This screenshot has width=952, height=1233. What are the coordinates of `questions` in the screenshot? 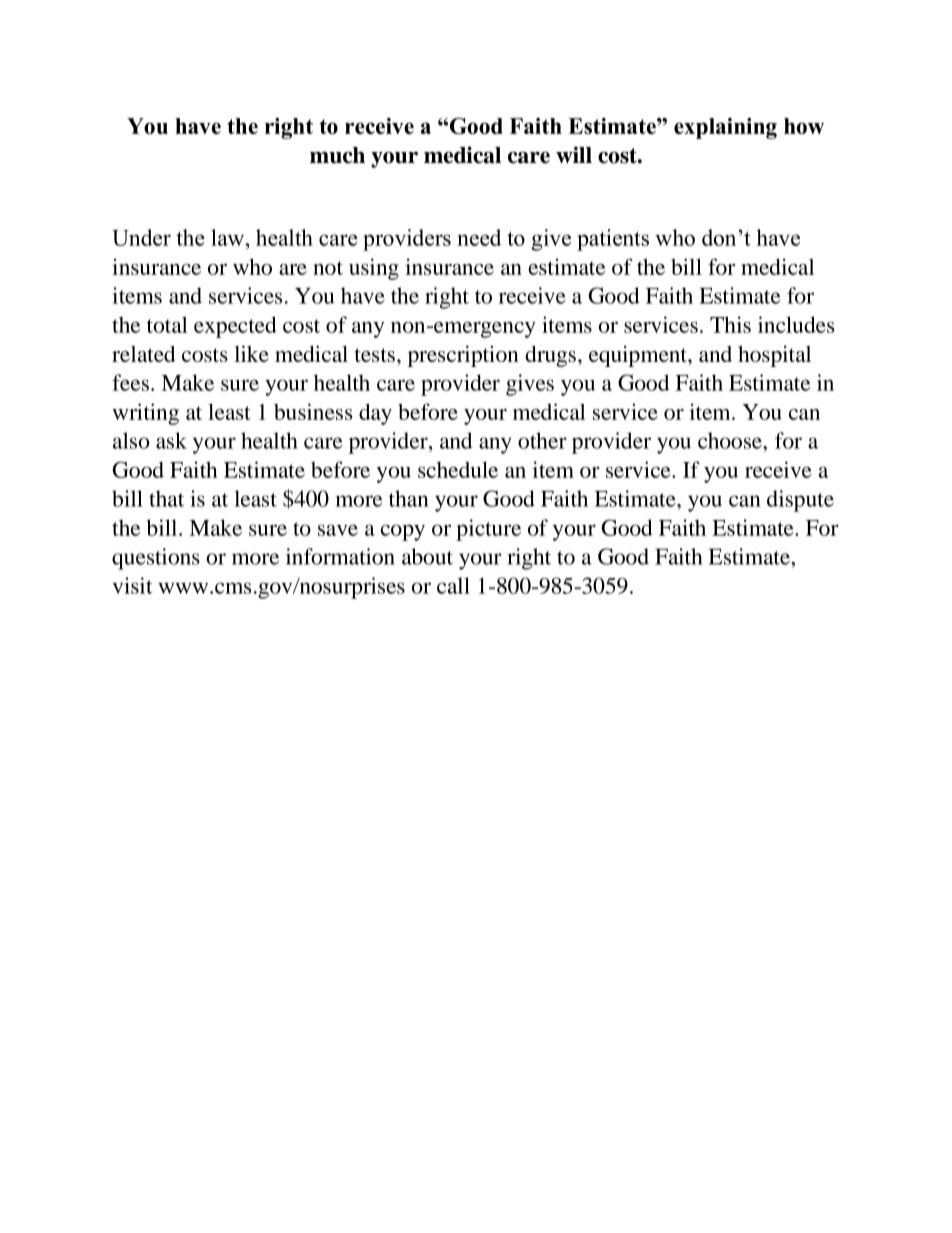 It's located at (156, 559).
